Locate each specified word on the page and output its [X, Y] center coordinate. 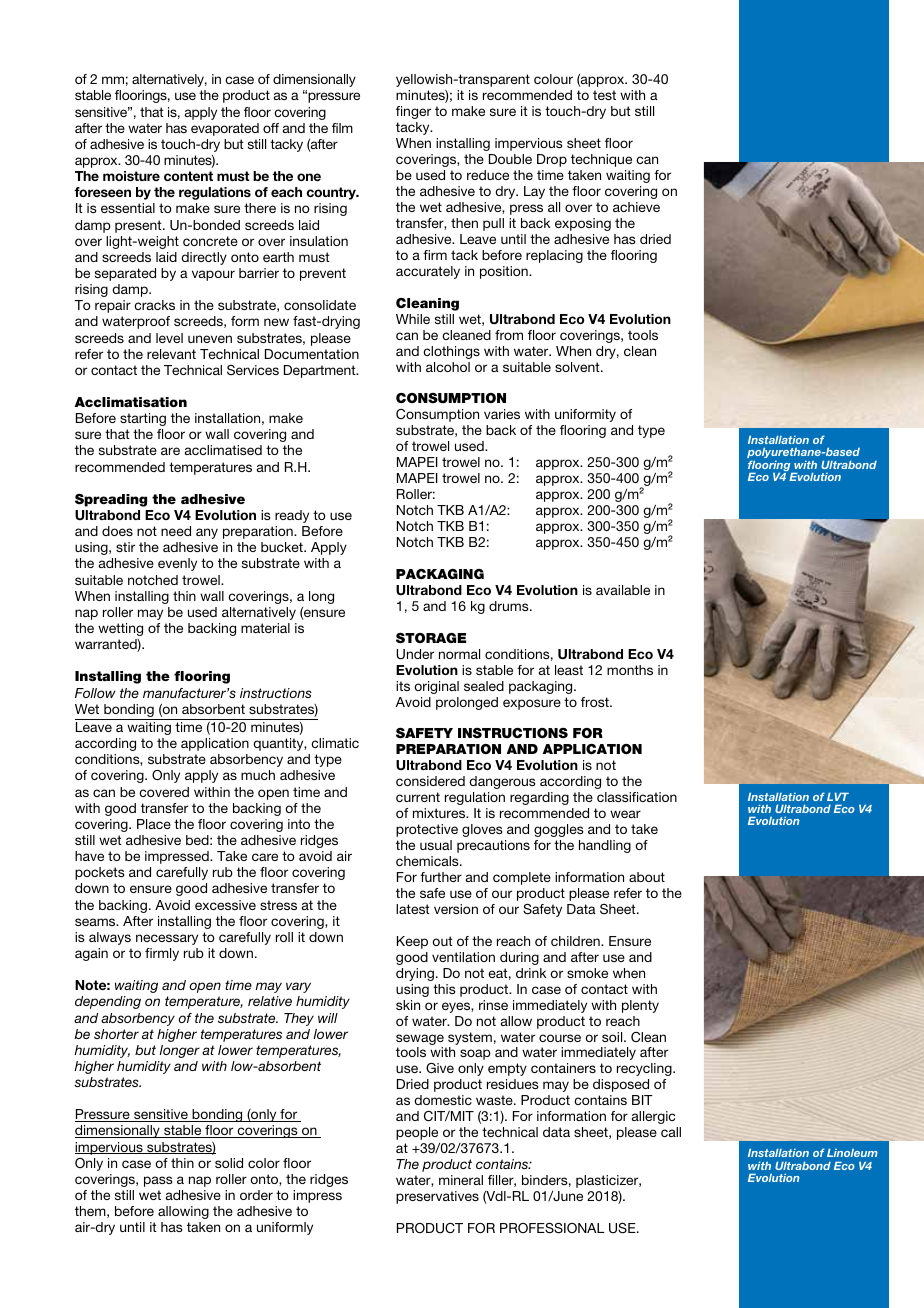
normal [459, 654]
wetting [120, 629]
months [630, 670]
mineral [461, 1180]
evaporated [225, 129]
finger [413, 112]
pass [158, 1181]
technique [601, 160]
